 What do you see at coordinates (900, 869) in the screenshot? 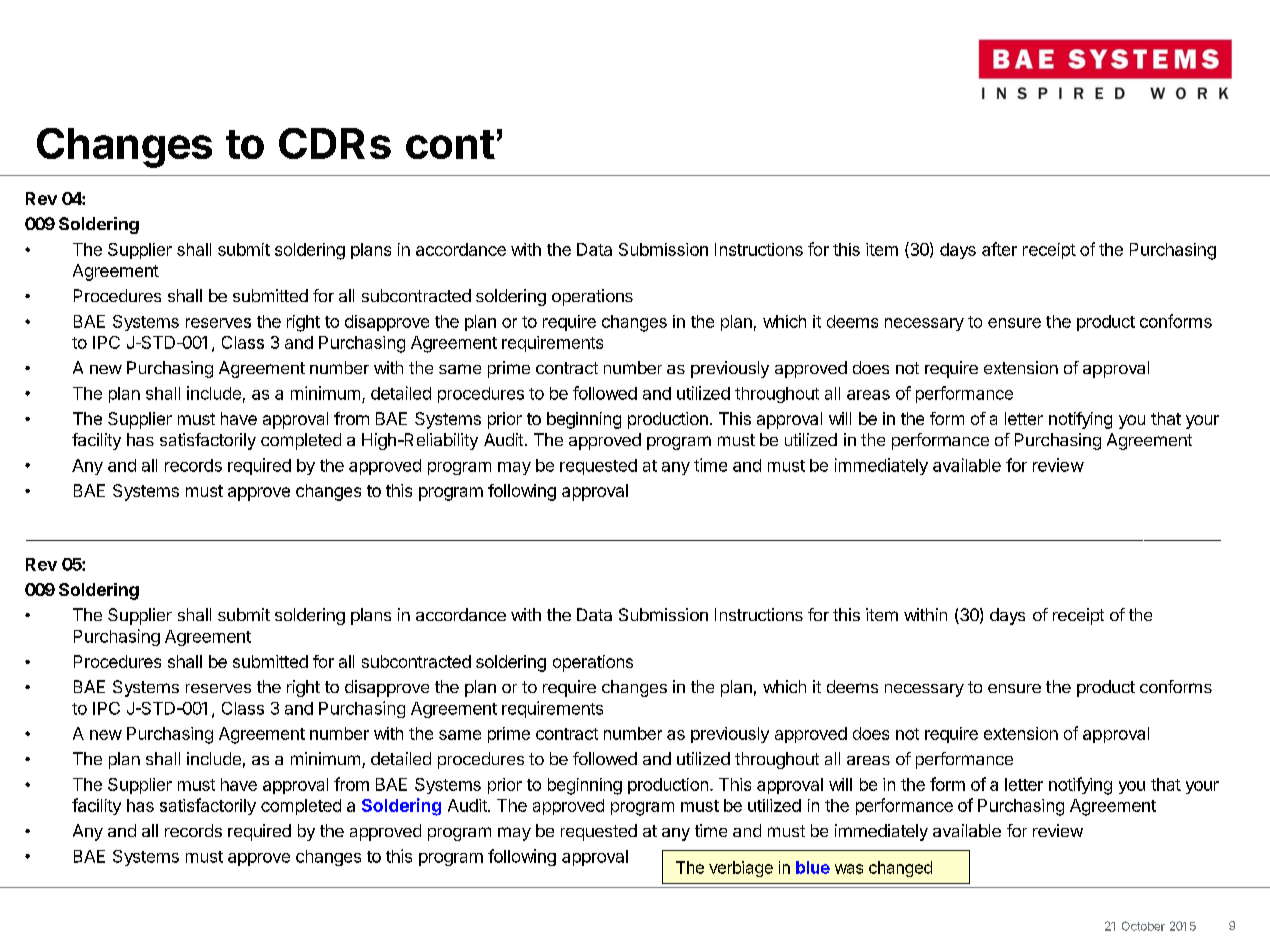
I see `changed` at bounding box center [900, 869].
